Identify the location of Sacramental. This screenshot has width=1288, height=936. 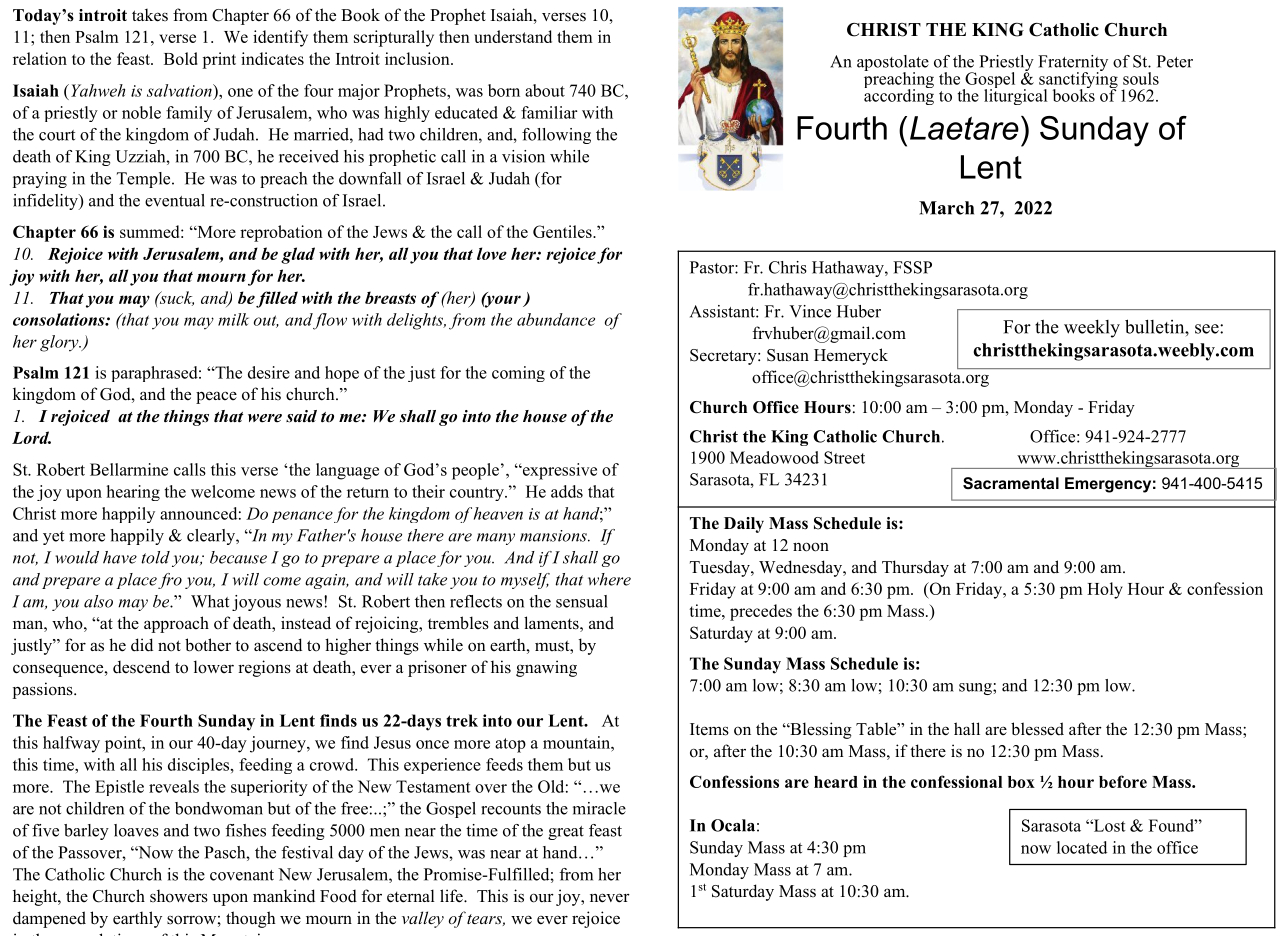
(1011, 483).
